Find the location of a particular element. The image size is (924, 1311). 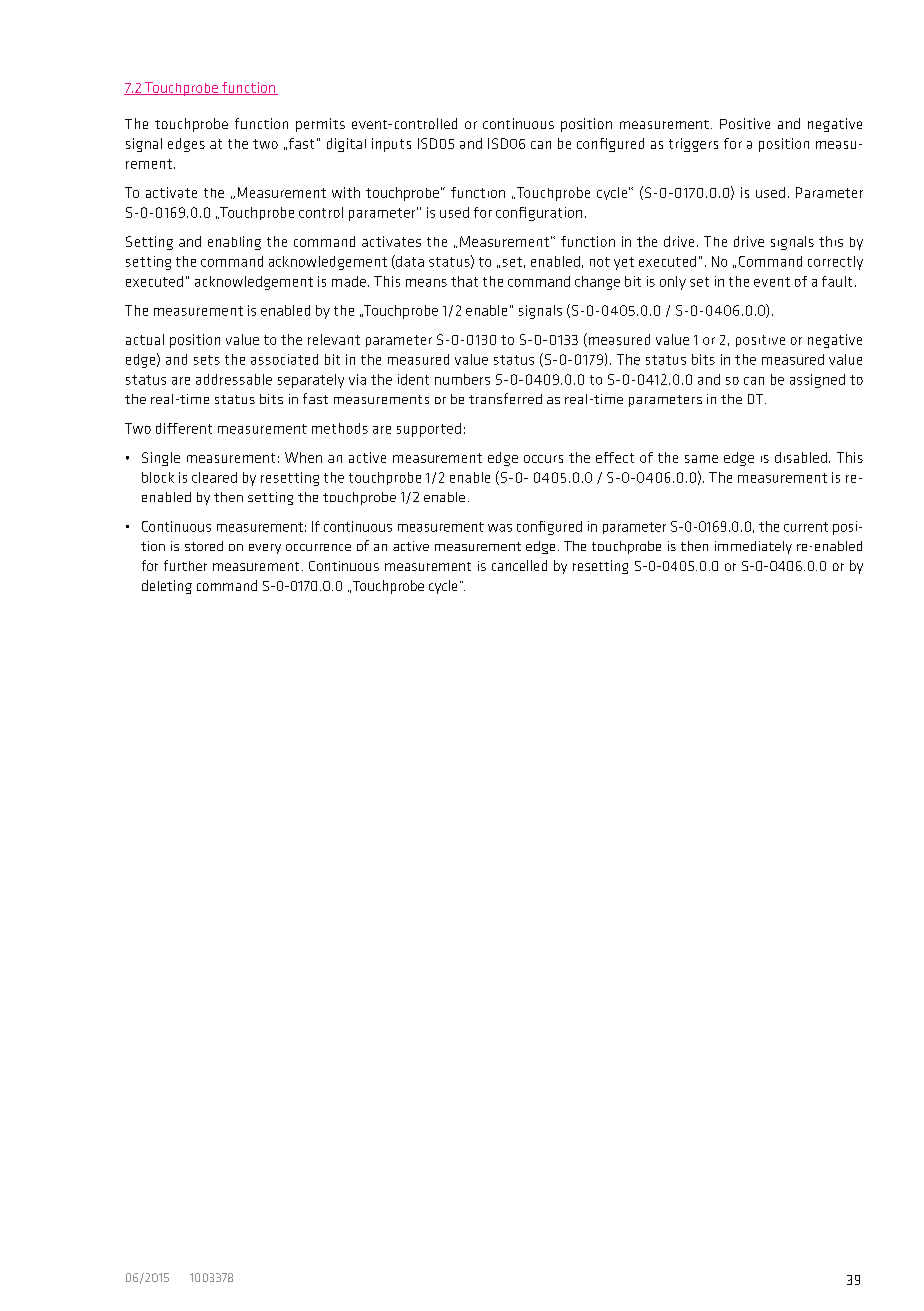

triggers is located at coordinates (693, 145).
